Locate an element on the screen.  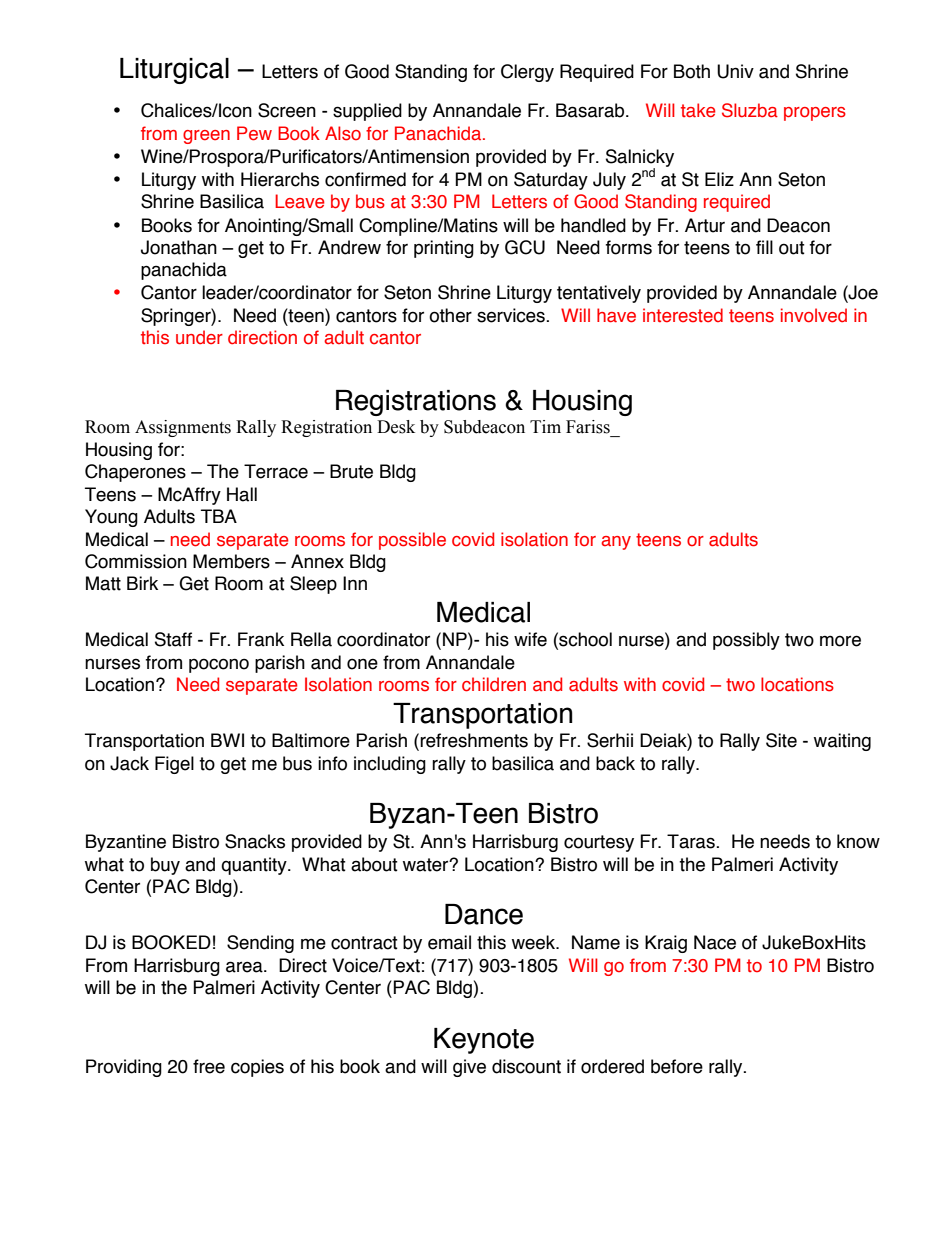
Keynote is located at coordinates (484, 1041).
